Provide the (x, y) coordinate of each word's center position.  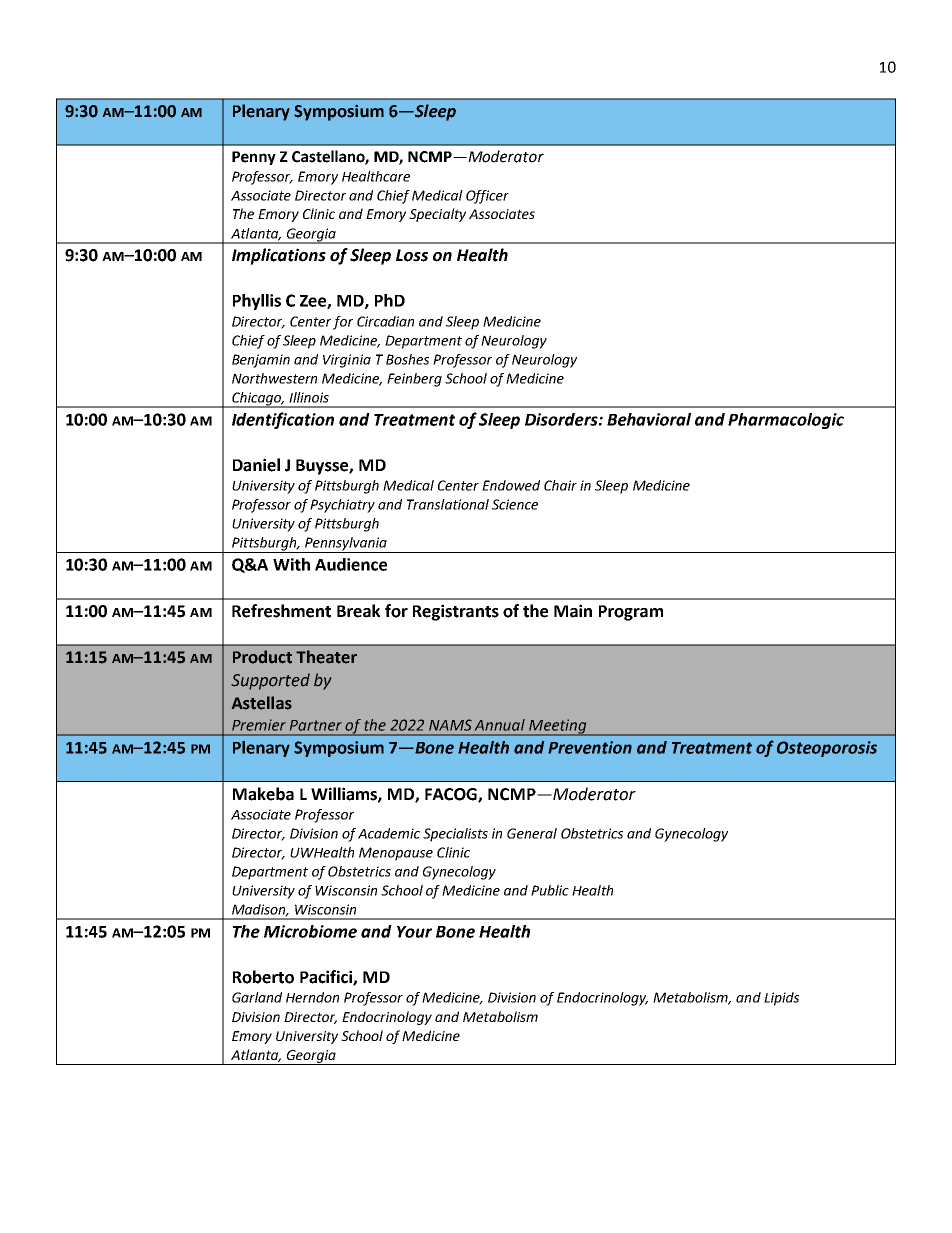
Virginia (347, 361)
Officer (487, 197)
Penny (254, 158)
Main (573, 611)
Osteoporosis (827, 749)
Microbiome (310, 931)
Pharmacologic (786, 421)
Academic (389, 833)
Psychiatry (342, 506)
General (532, 833)
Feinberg (414, 380)
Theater (326, 657)
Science (515, 504)
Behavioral (649, 419)
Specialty (437, 215)
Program (631, 613)
